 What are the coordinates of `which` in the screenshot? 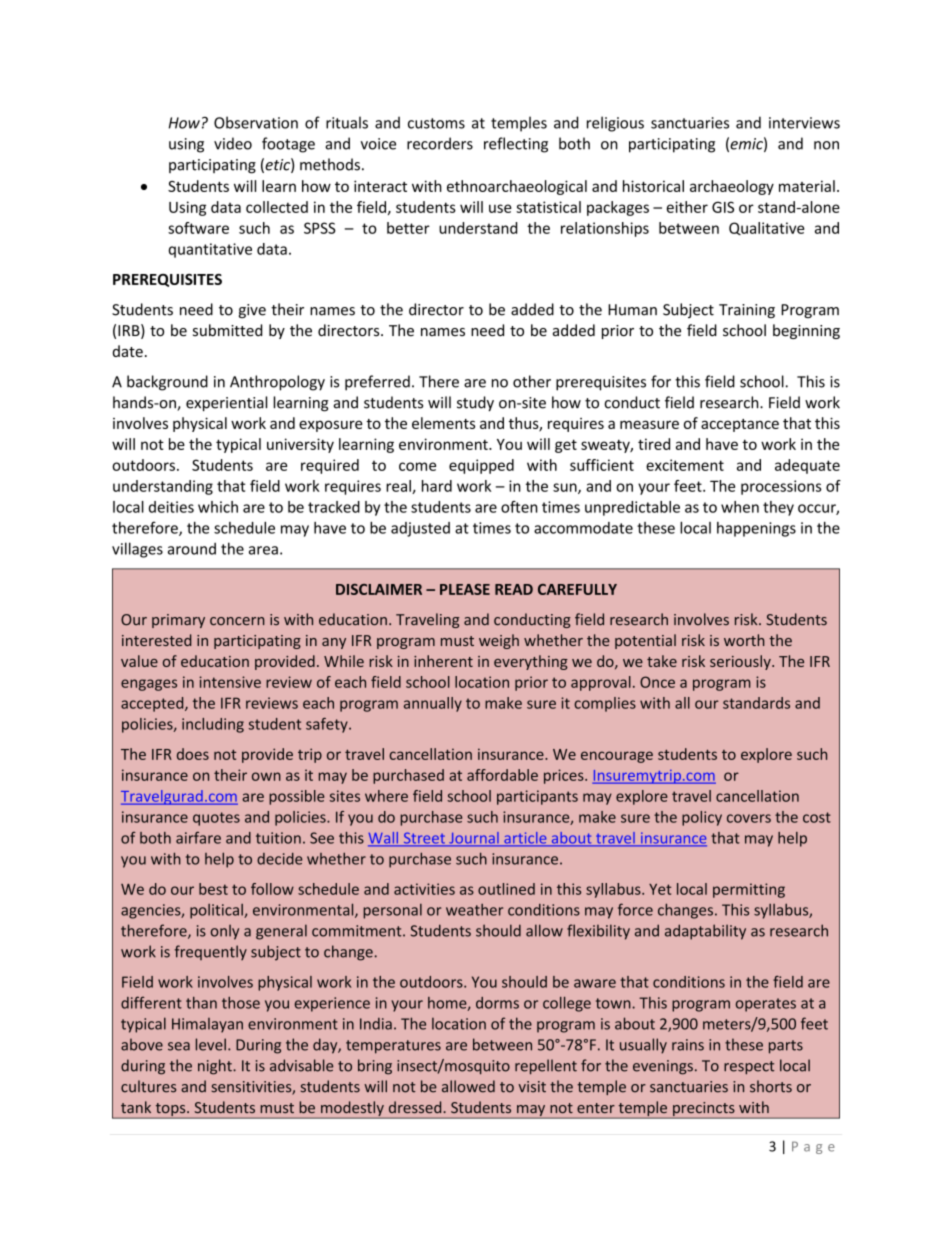 It's located at (218, 507).
